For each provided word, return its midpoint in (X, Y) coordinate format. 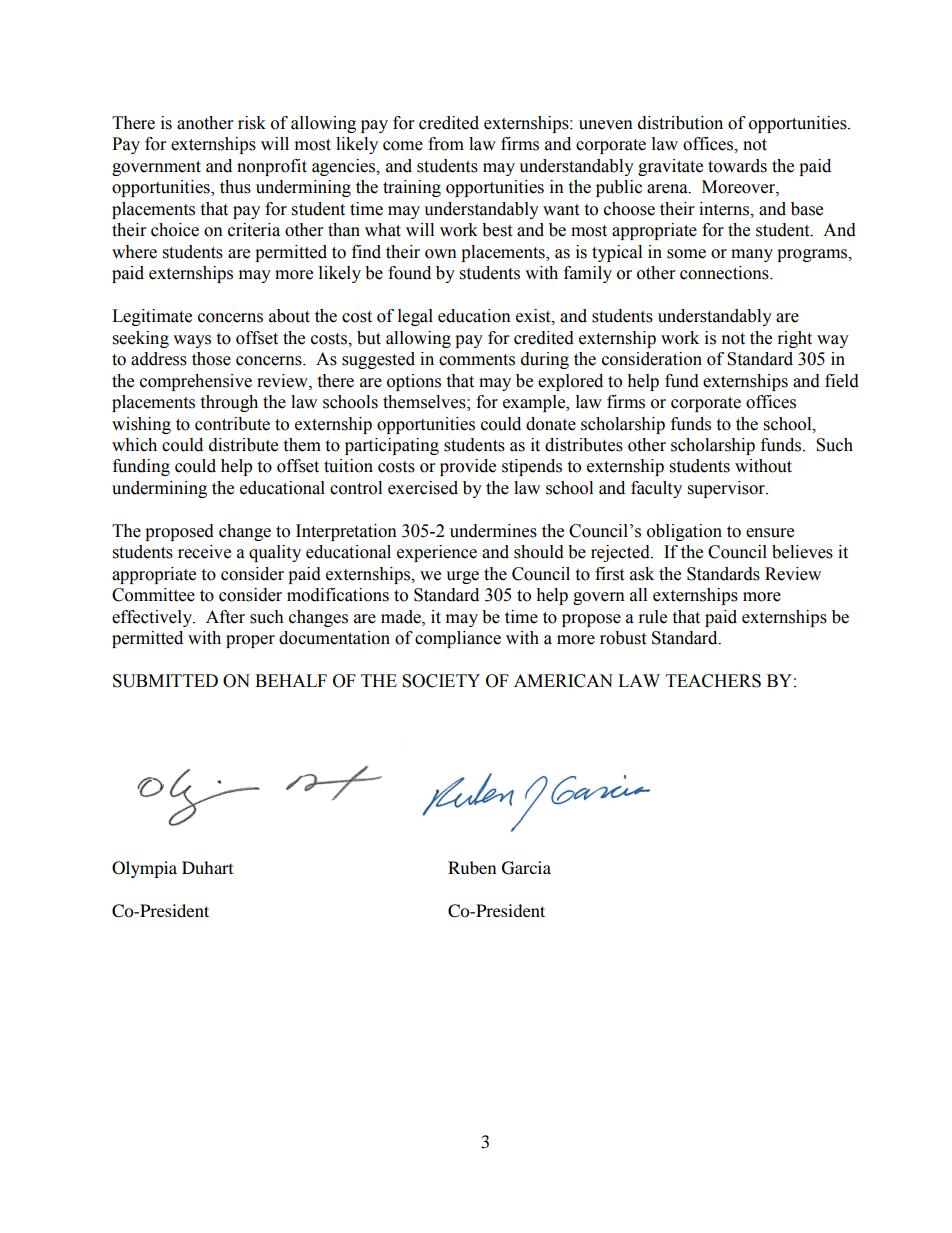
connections (725, 273)
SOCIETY (441, 681)
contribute (232, 424)
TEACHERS (713, 681)
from (446, 144)
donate (551, 424)
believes (802, 552)
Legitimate (152, 317)
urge (462, 577)
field (842, 381)
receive (204, 552)
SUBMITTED (165, 681)
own (441, 254)
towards (737, 166)
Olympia (144, 869)
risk (252, 123)
